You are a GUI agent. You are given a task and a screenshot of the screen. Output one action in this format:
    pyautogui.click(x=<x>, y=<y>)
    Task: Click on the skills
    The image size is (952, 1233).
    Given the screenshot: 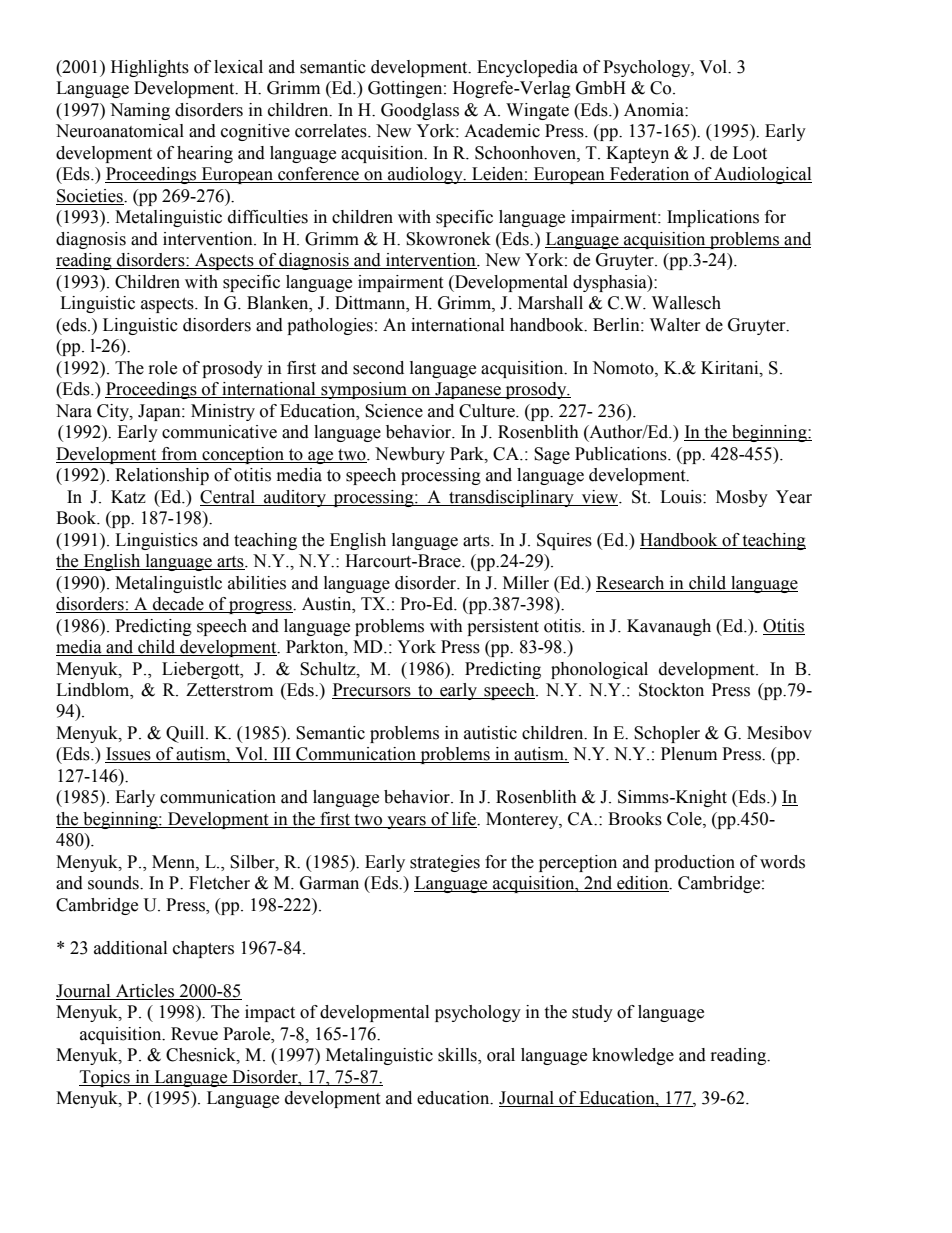 What is the action you would take?
    pyautogui.click(x=458, y=1056)
